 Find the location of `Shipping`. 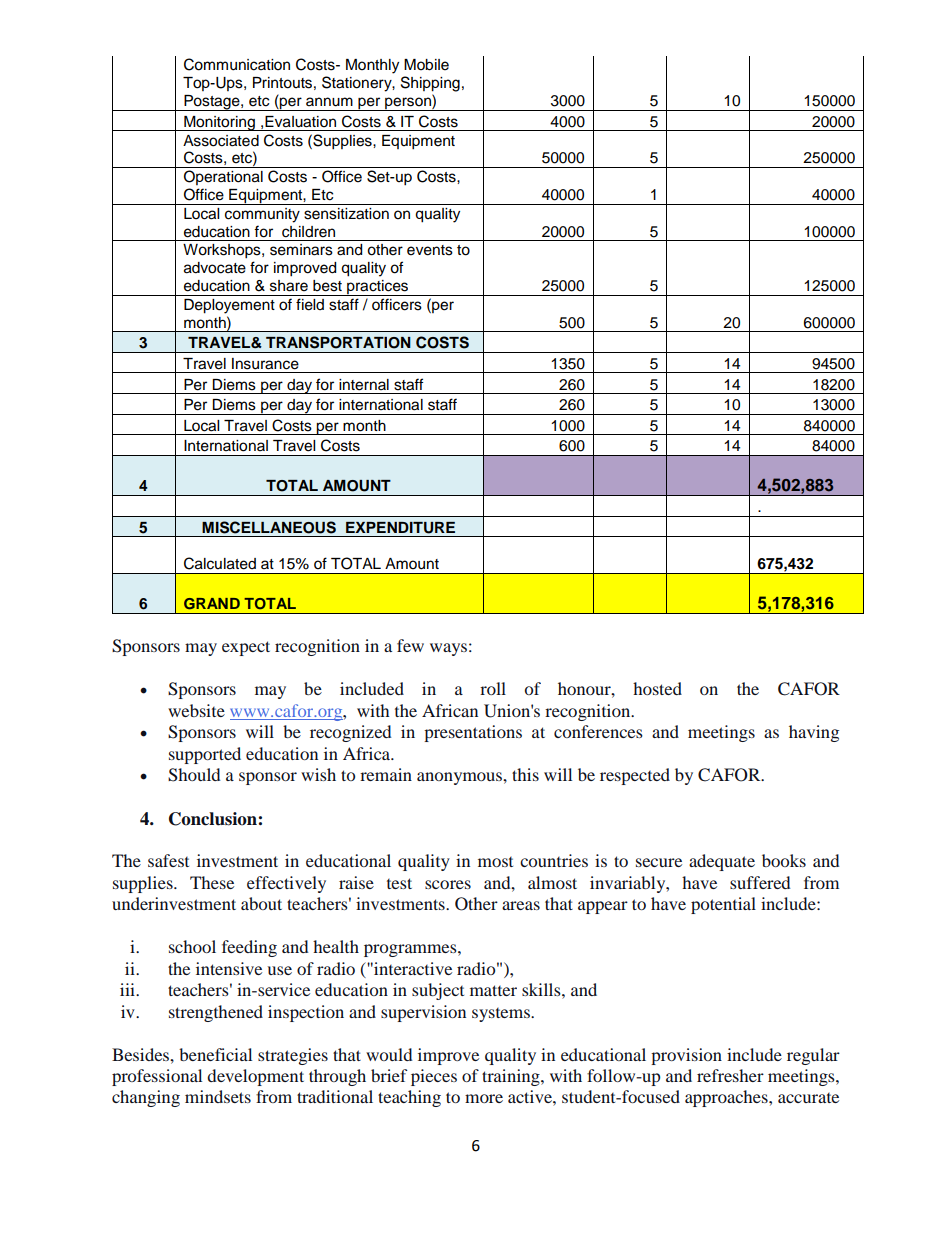

Shipping is located at coordinates (430, 84).
